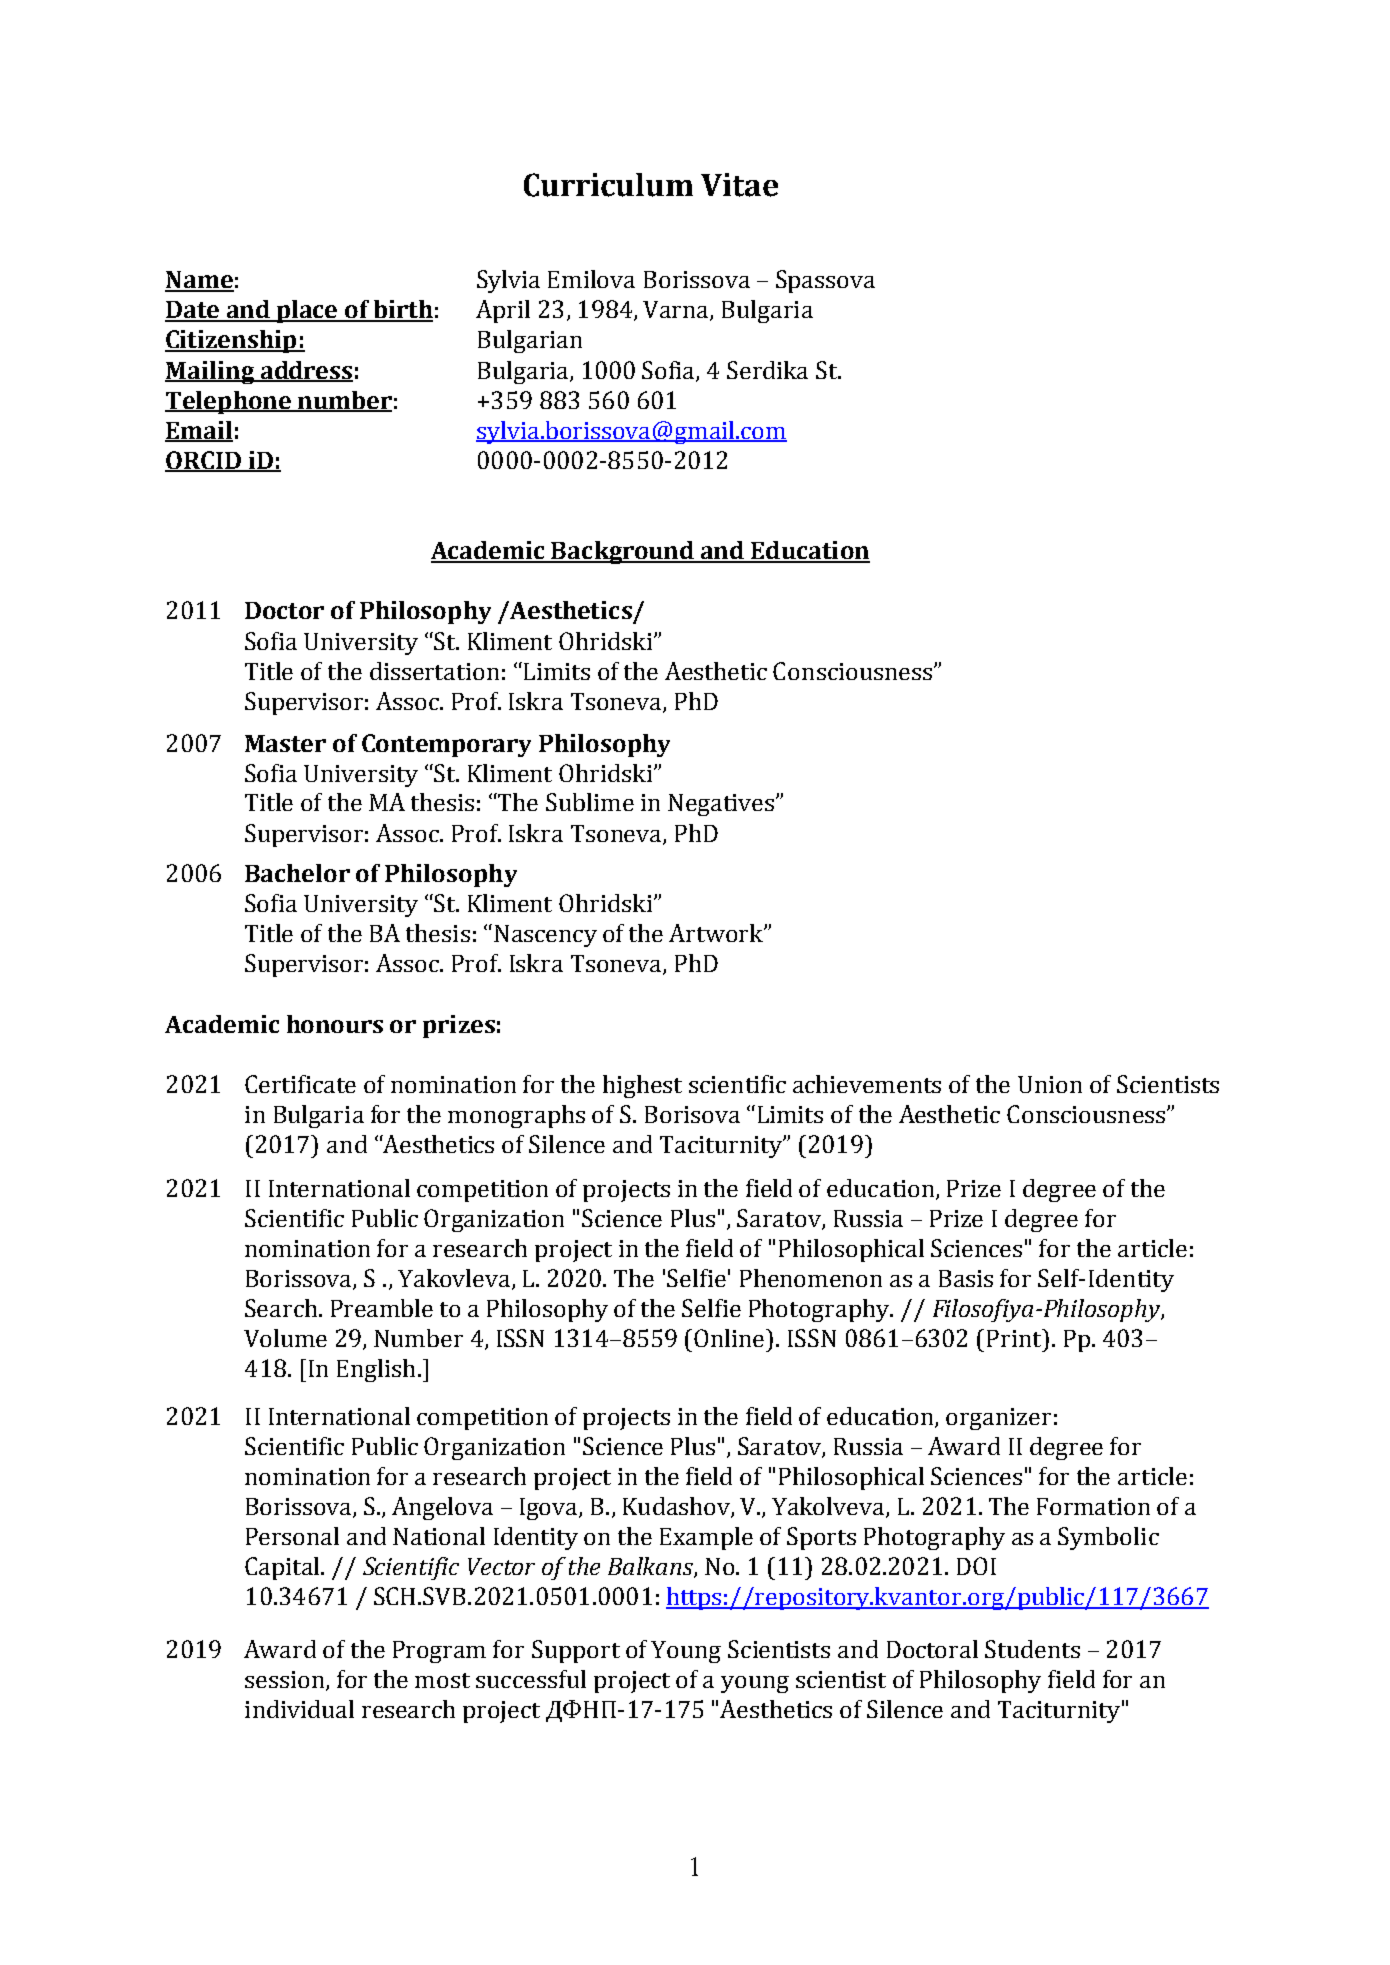 The width and height of the screenshot is (1390, 1965). I want to click on dissertation, so click(434, 671).
